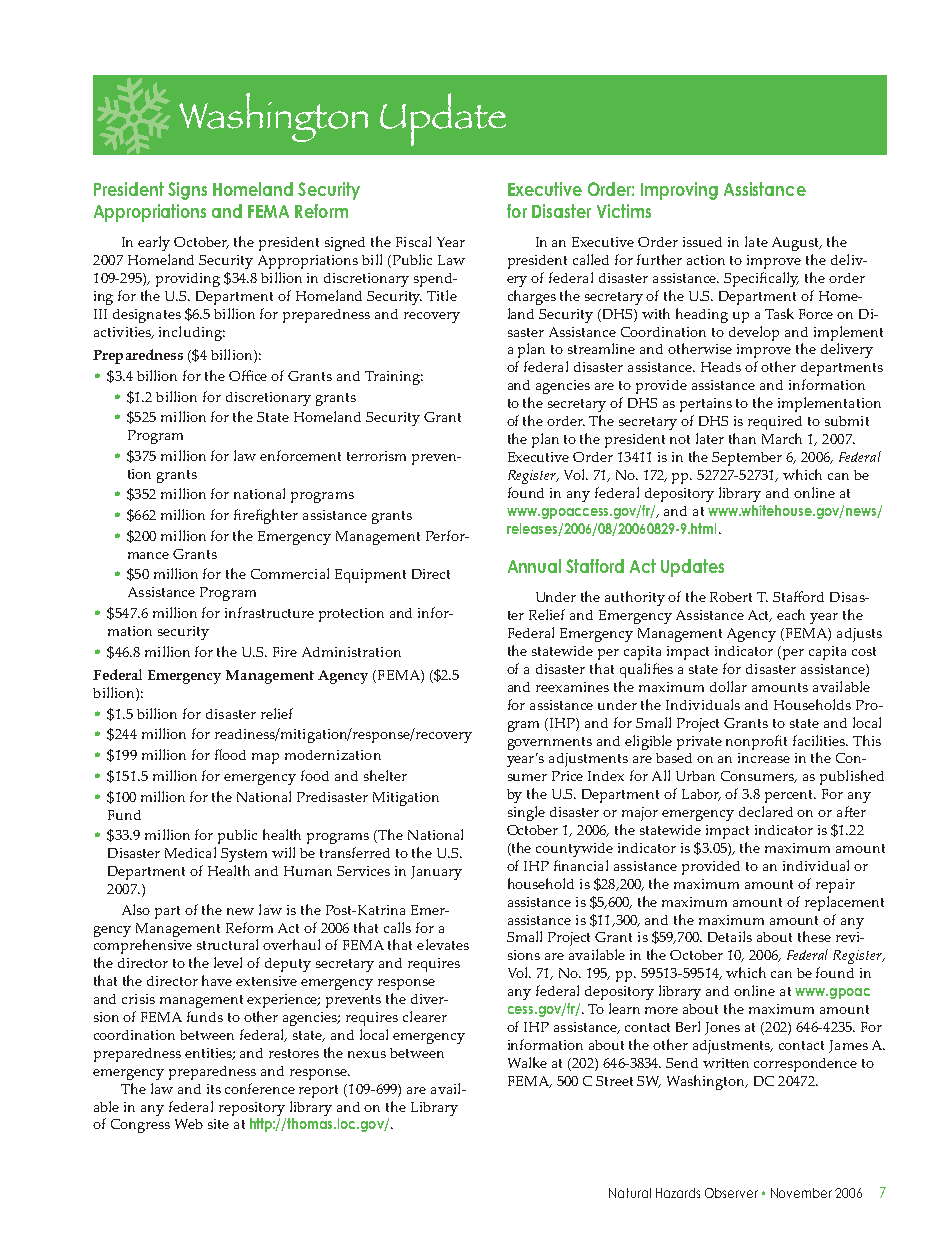 The width and height of the page is (952, 1233). What do you see at coordinates (187, 191) in the page?
I see `Signs` at bounding box center [187, 191].
